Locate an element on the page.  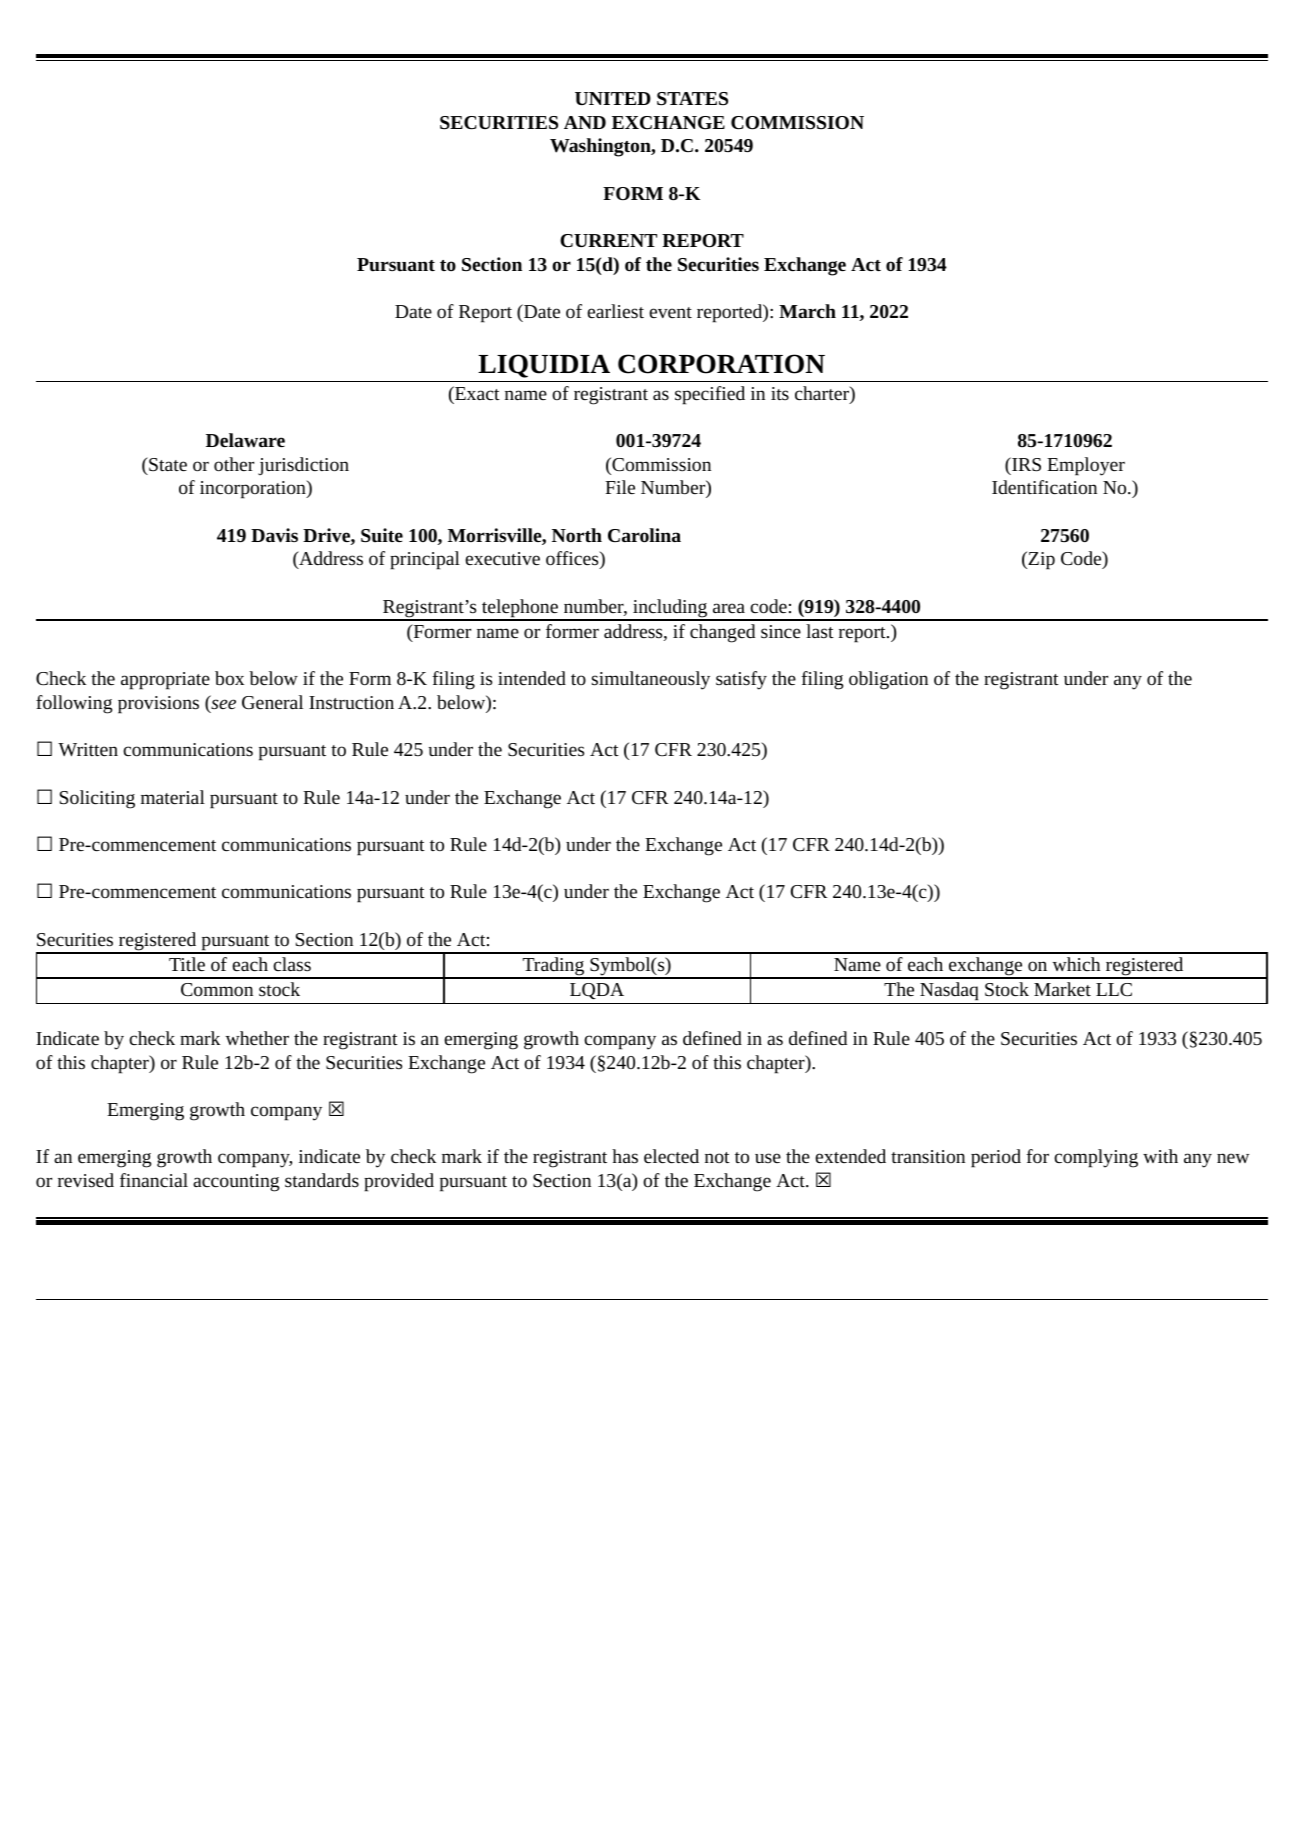
event is located at coordinates (670, 312).
